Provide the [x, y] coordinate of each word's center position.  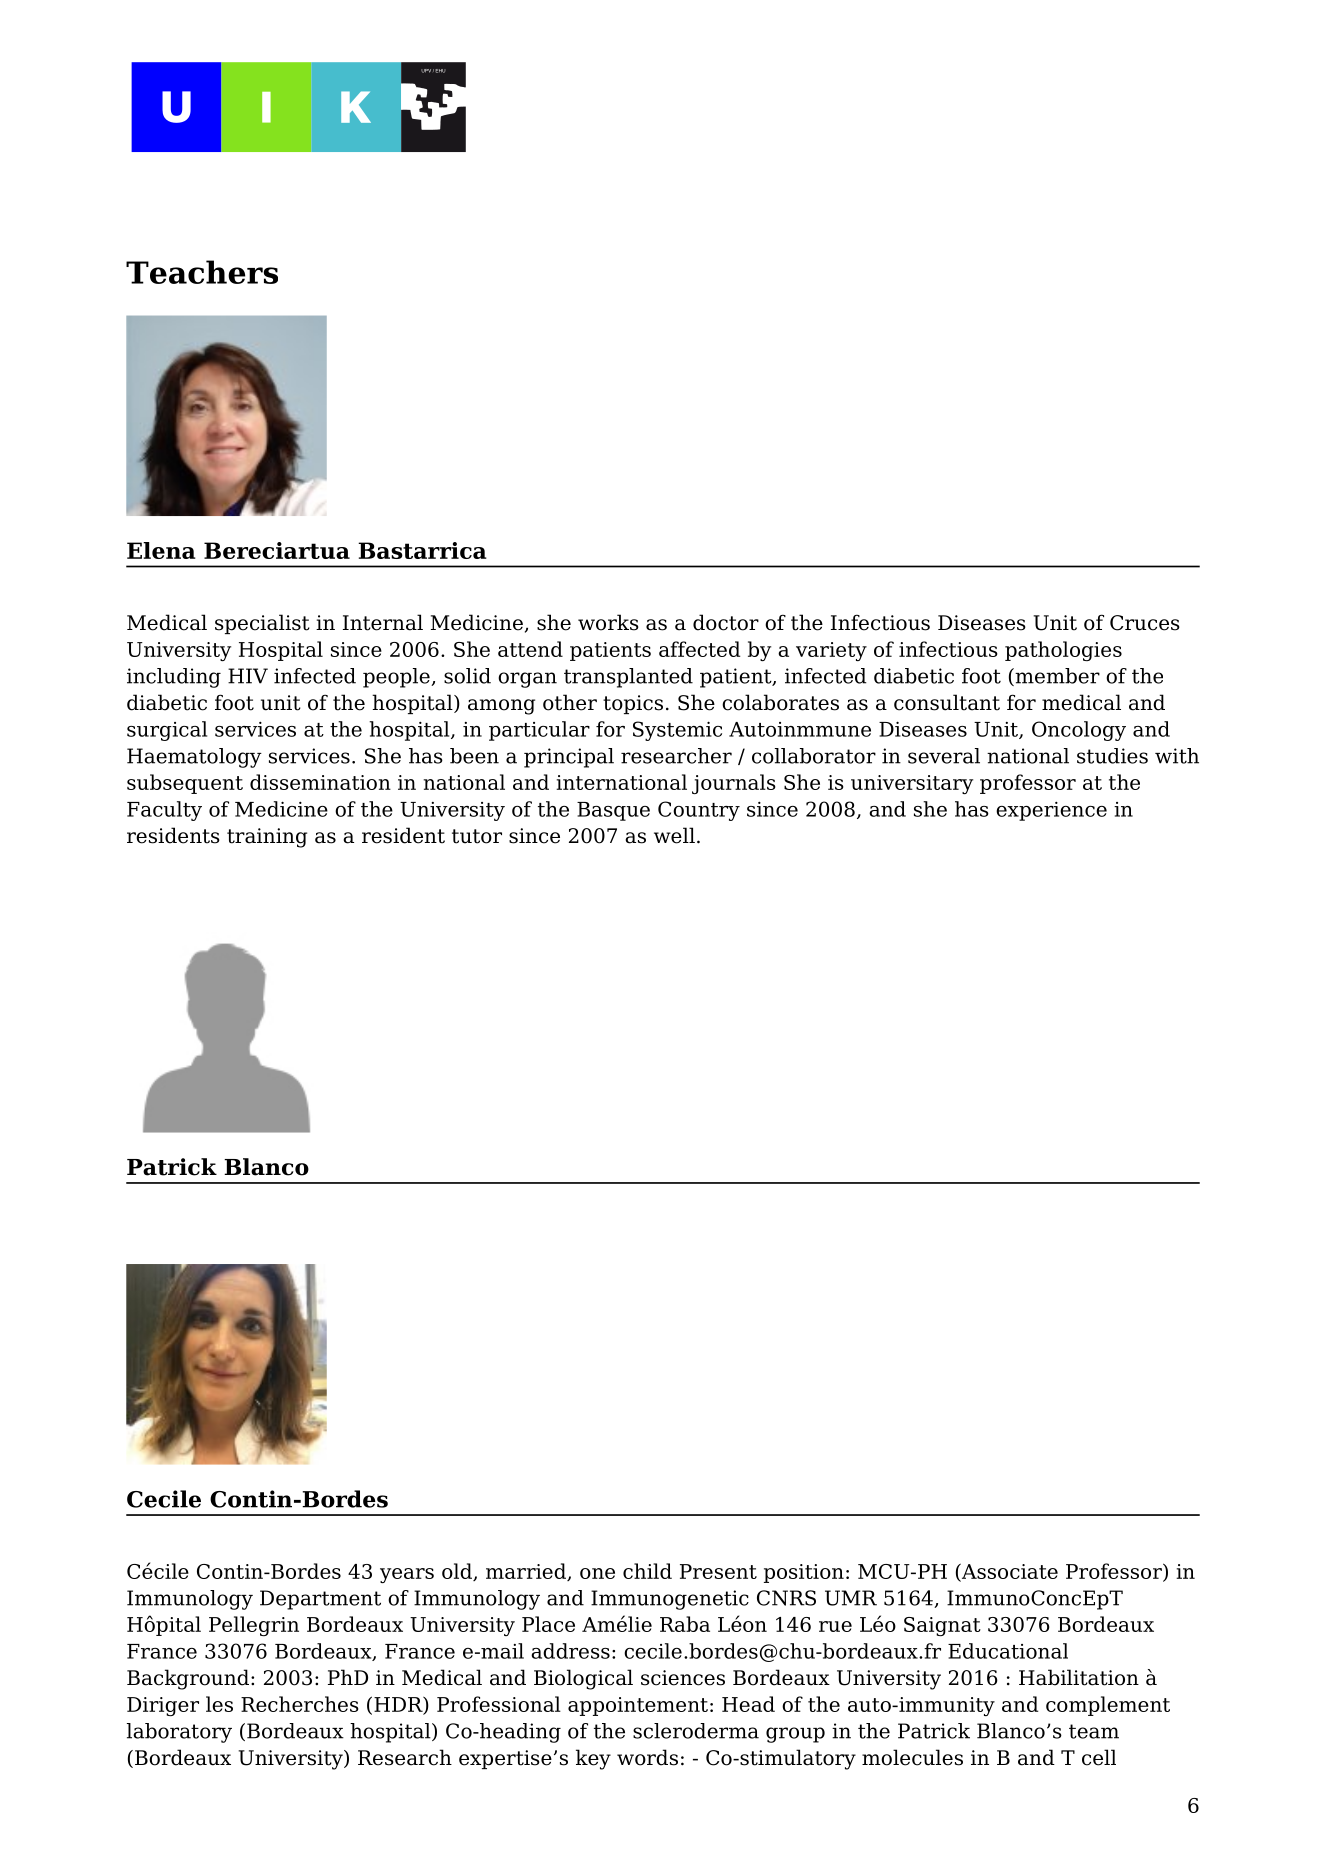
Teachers [202, 272]
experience [1051, 811]
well [674, 835]
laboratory [179, 1733]
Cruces [1145, 623]
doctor [726, 622]
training [267, 838]
